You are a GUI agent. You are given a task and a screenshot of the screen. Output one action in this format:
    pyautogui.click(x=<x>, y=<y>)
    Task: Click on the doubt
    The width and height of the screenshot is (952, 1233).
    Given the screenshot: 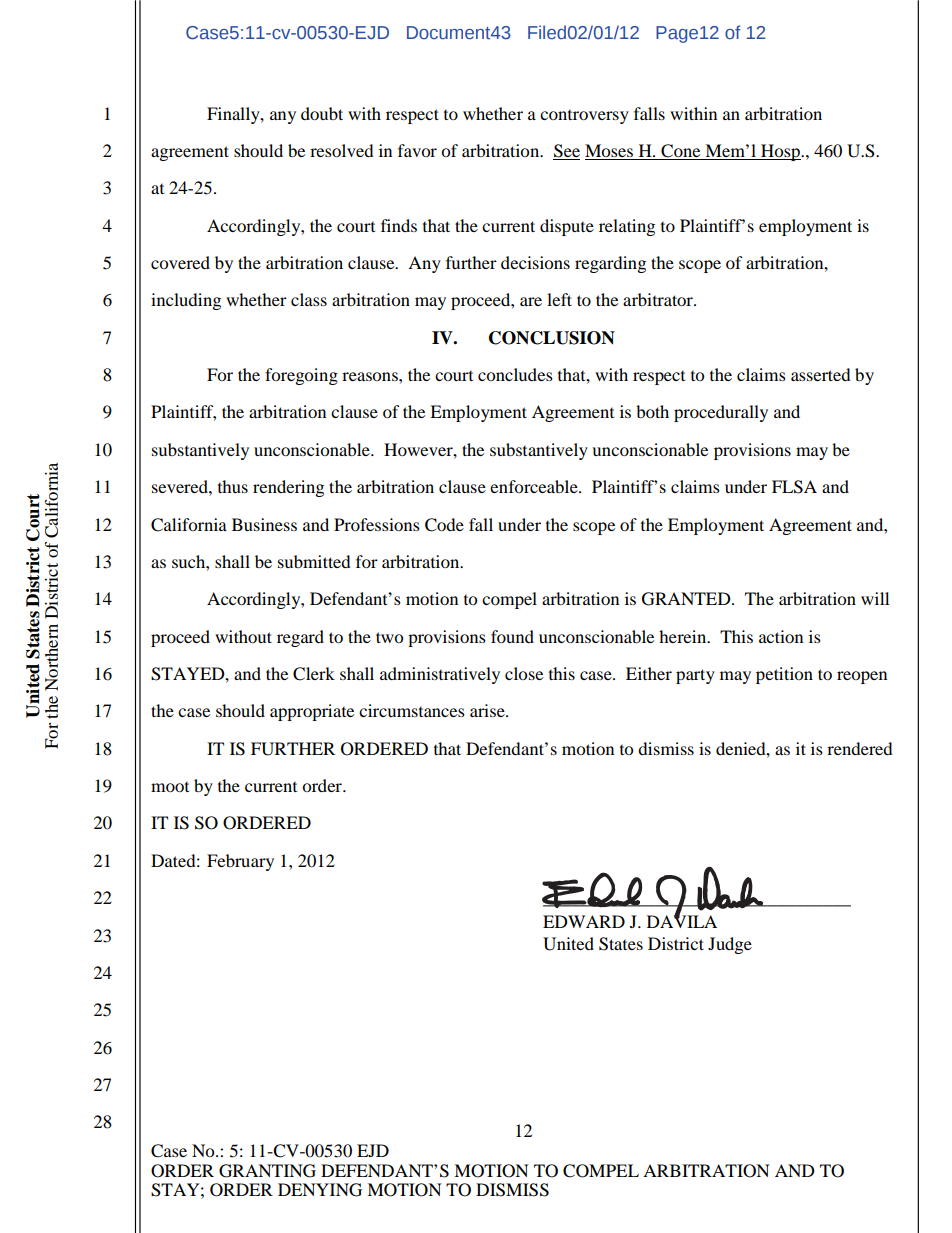 What is the action you would take?
    pyautogui.click(x=322, y=113)
